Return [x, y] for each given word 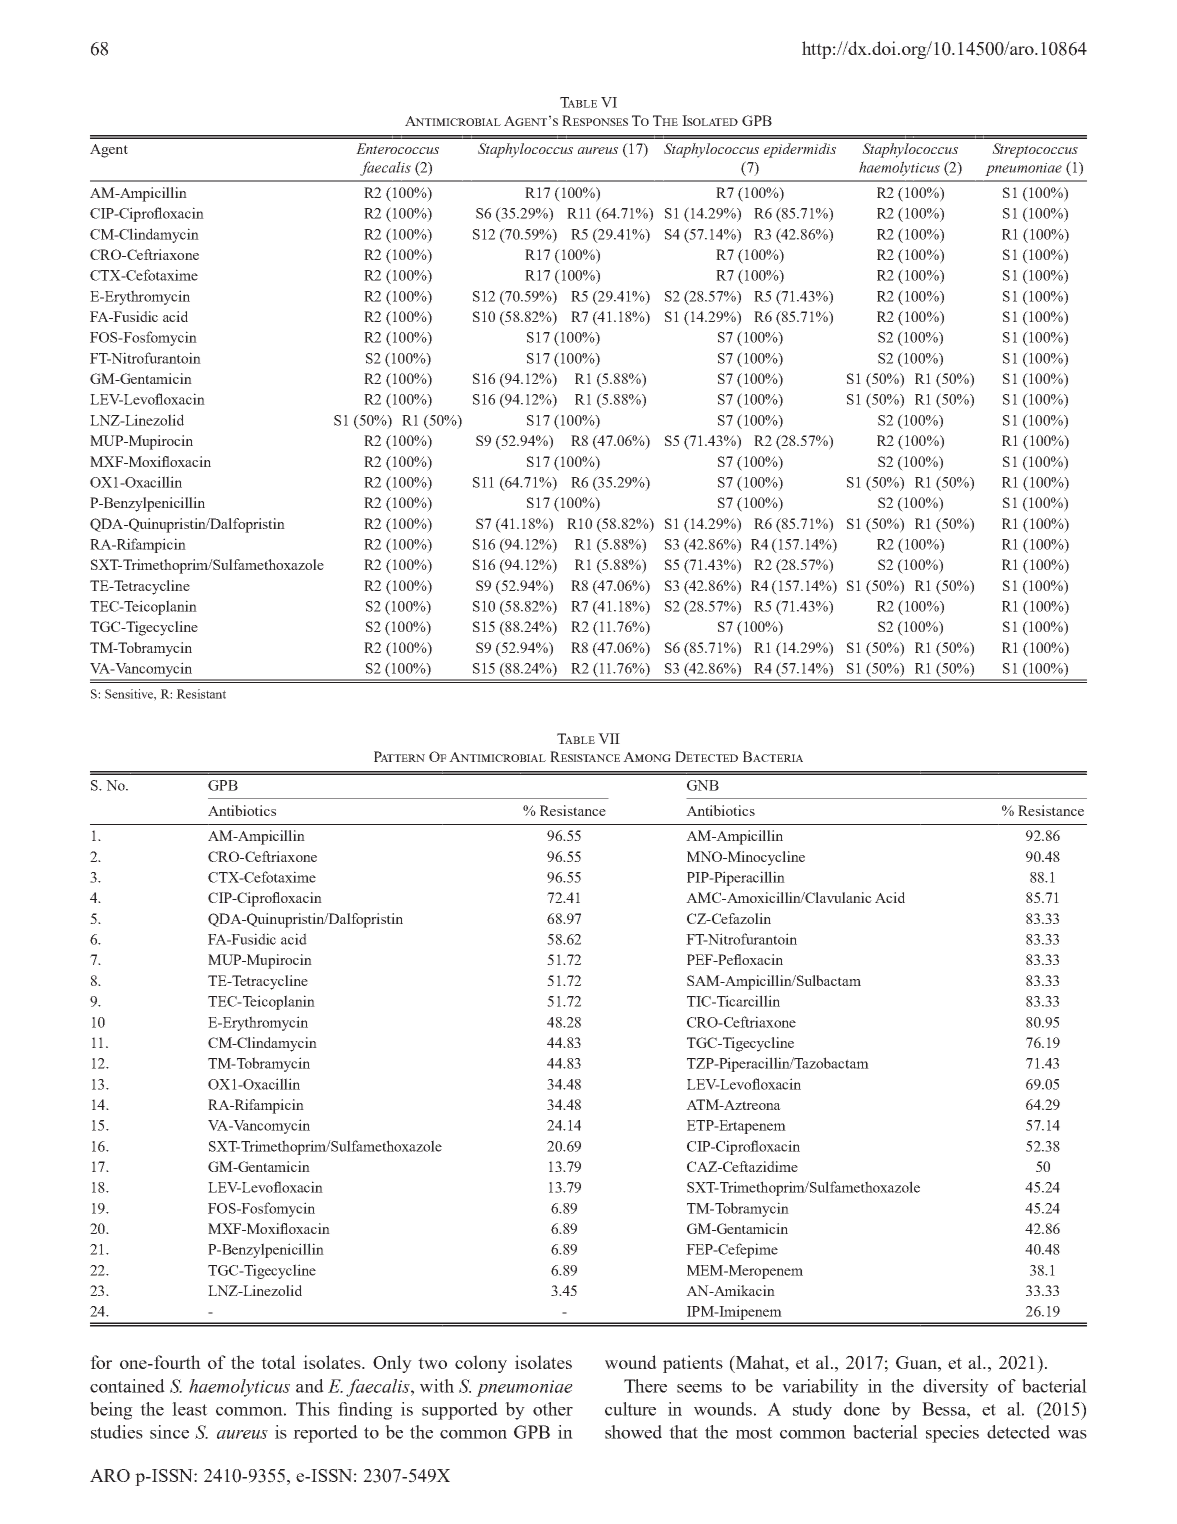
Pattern [399, 756]
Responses [595, 120]
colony [481, 1364]
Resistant [201, 694]
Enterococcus [397, 148]
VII [609, 738]
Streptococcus [1035, 150]
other [553, 1409]
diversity [956, 1388]
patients [693, 1364]
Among [647, 757]
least [190, 1409]
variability [820, 1388]
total [278, 1362]
